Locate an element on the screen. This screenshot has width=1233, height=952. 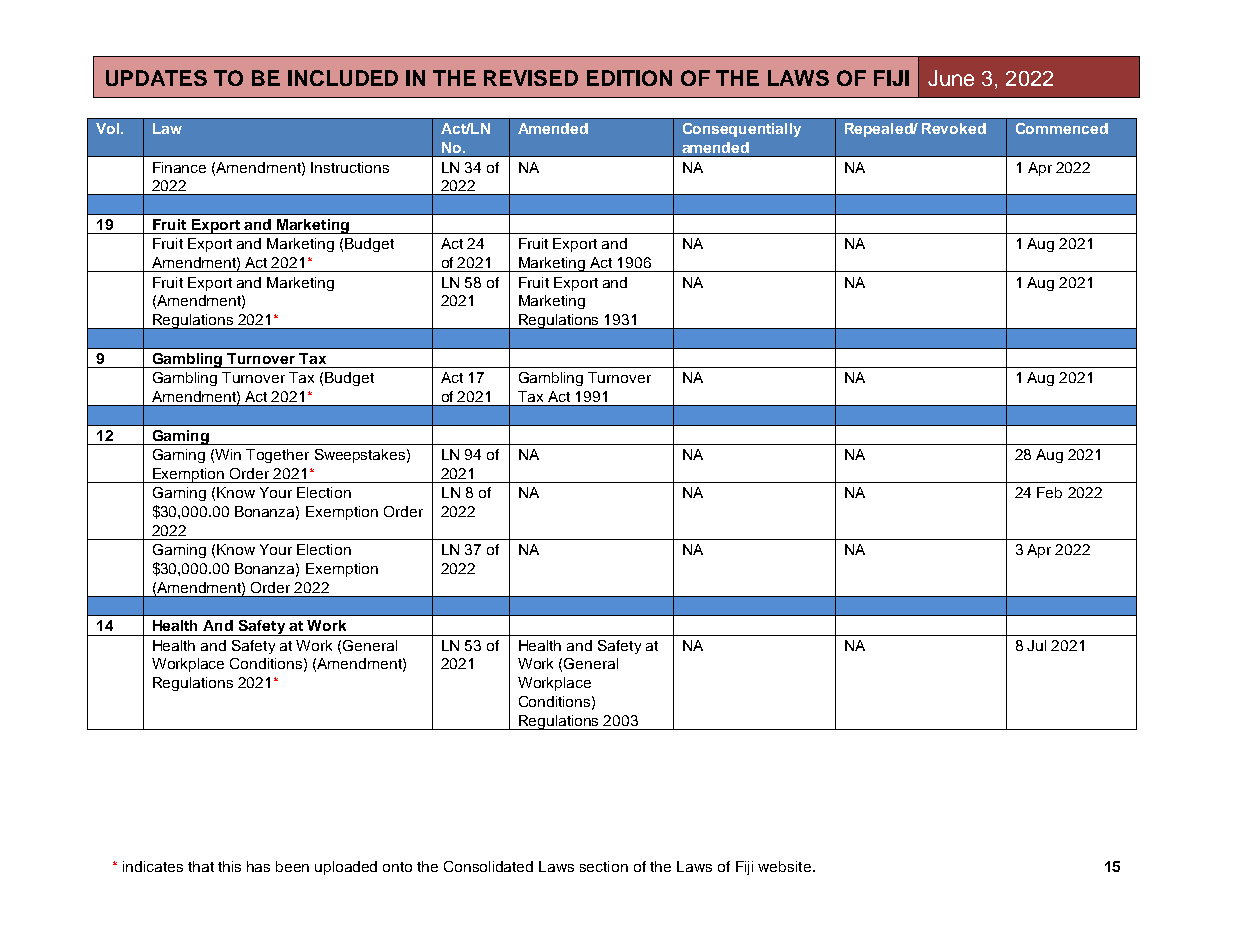
Consolidated is located at coordinates (488, 866).
